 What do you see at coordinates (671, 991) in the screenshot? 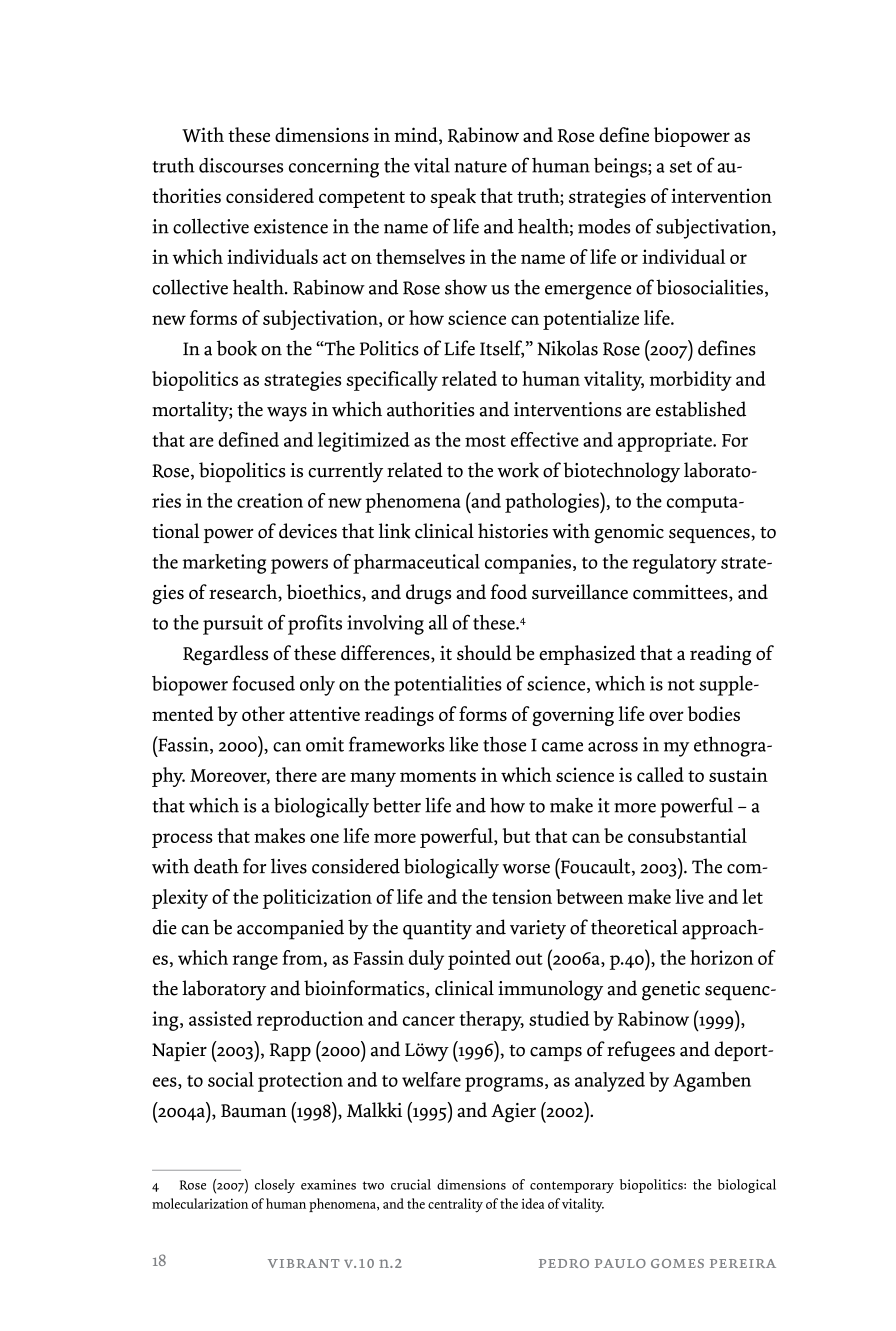
I see `genetic` at bounding box center [671, 991].
